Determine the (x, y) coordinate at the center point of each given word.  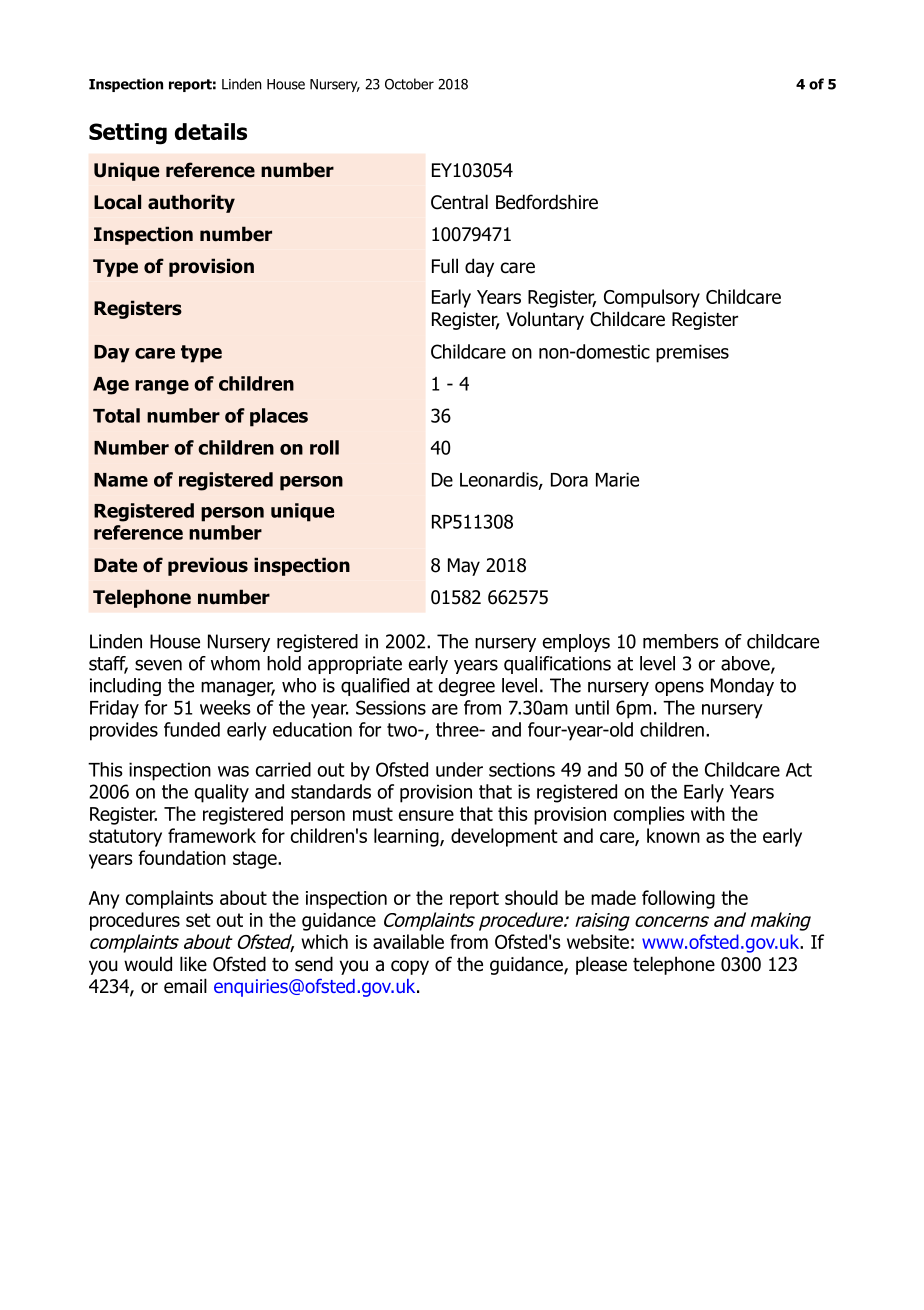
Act (799, 770)
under (459, 769)
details (211, 131)
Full (445, 266)
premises (692, 353)
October (409, 84)
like (193, 964)
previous (208, 566)
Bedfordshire (547, 202)
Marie (617, 479)
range (162, 387)
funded (192, 729)
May (464, 567)
